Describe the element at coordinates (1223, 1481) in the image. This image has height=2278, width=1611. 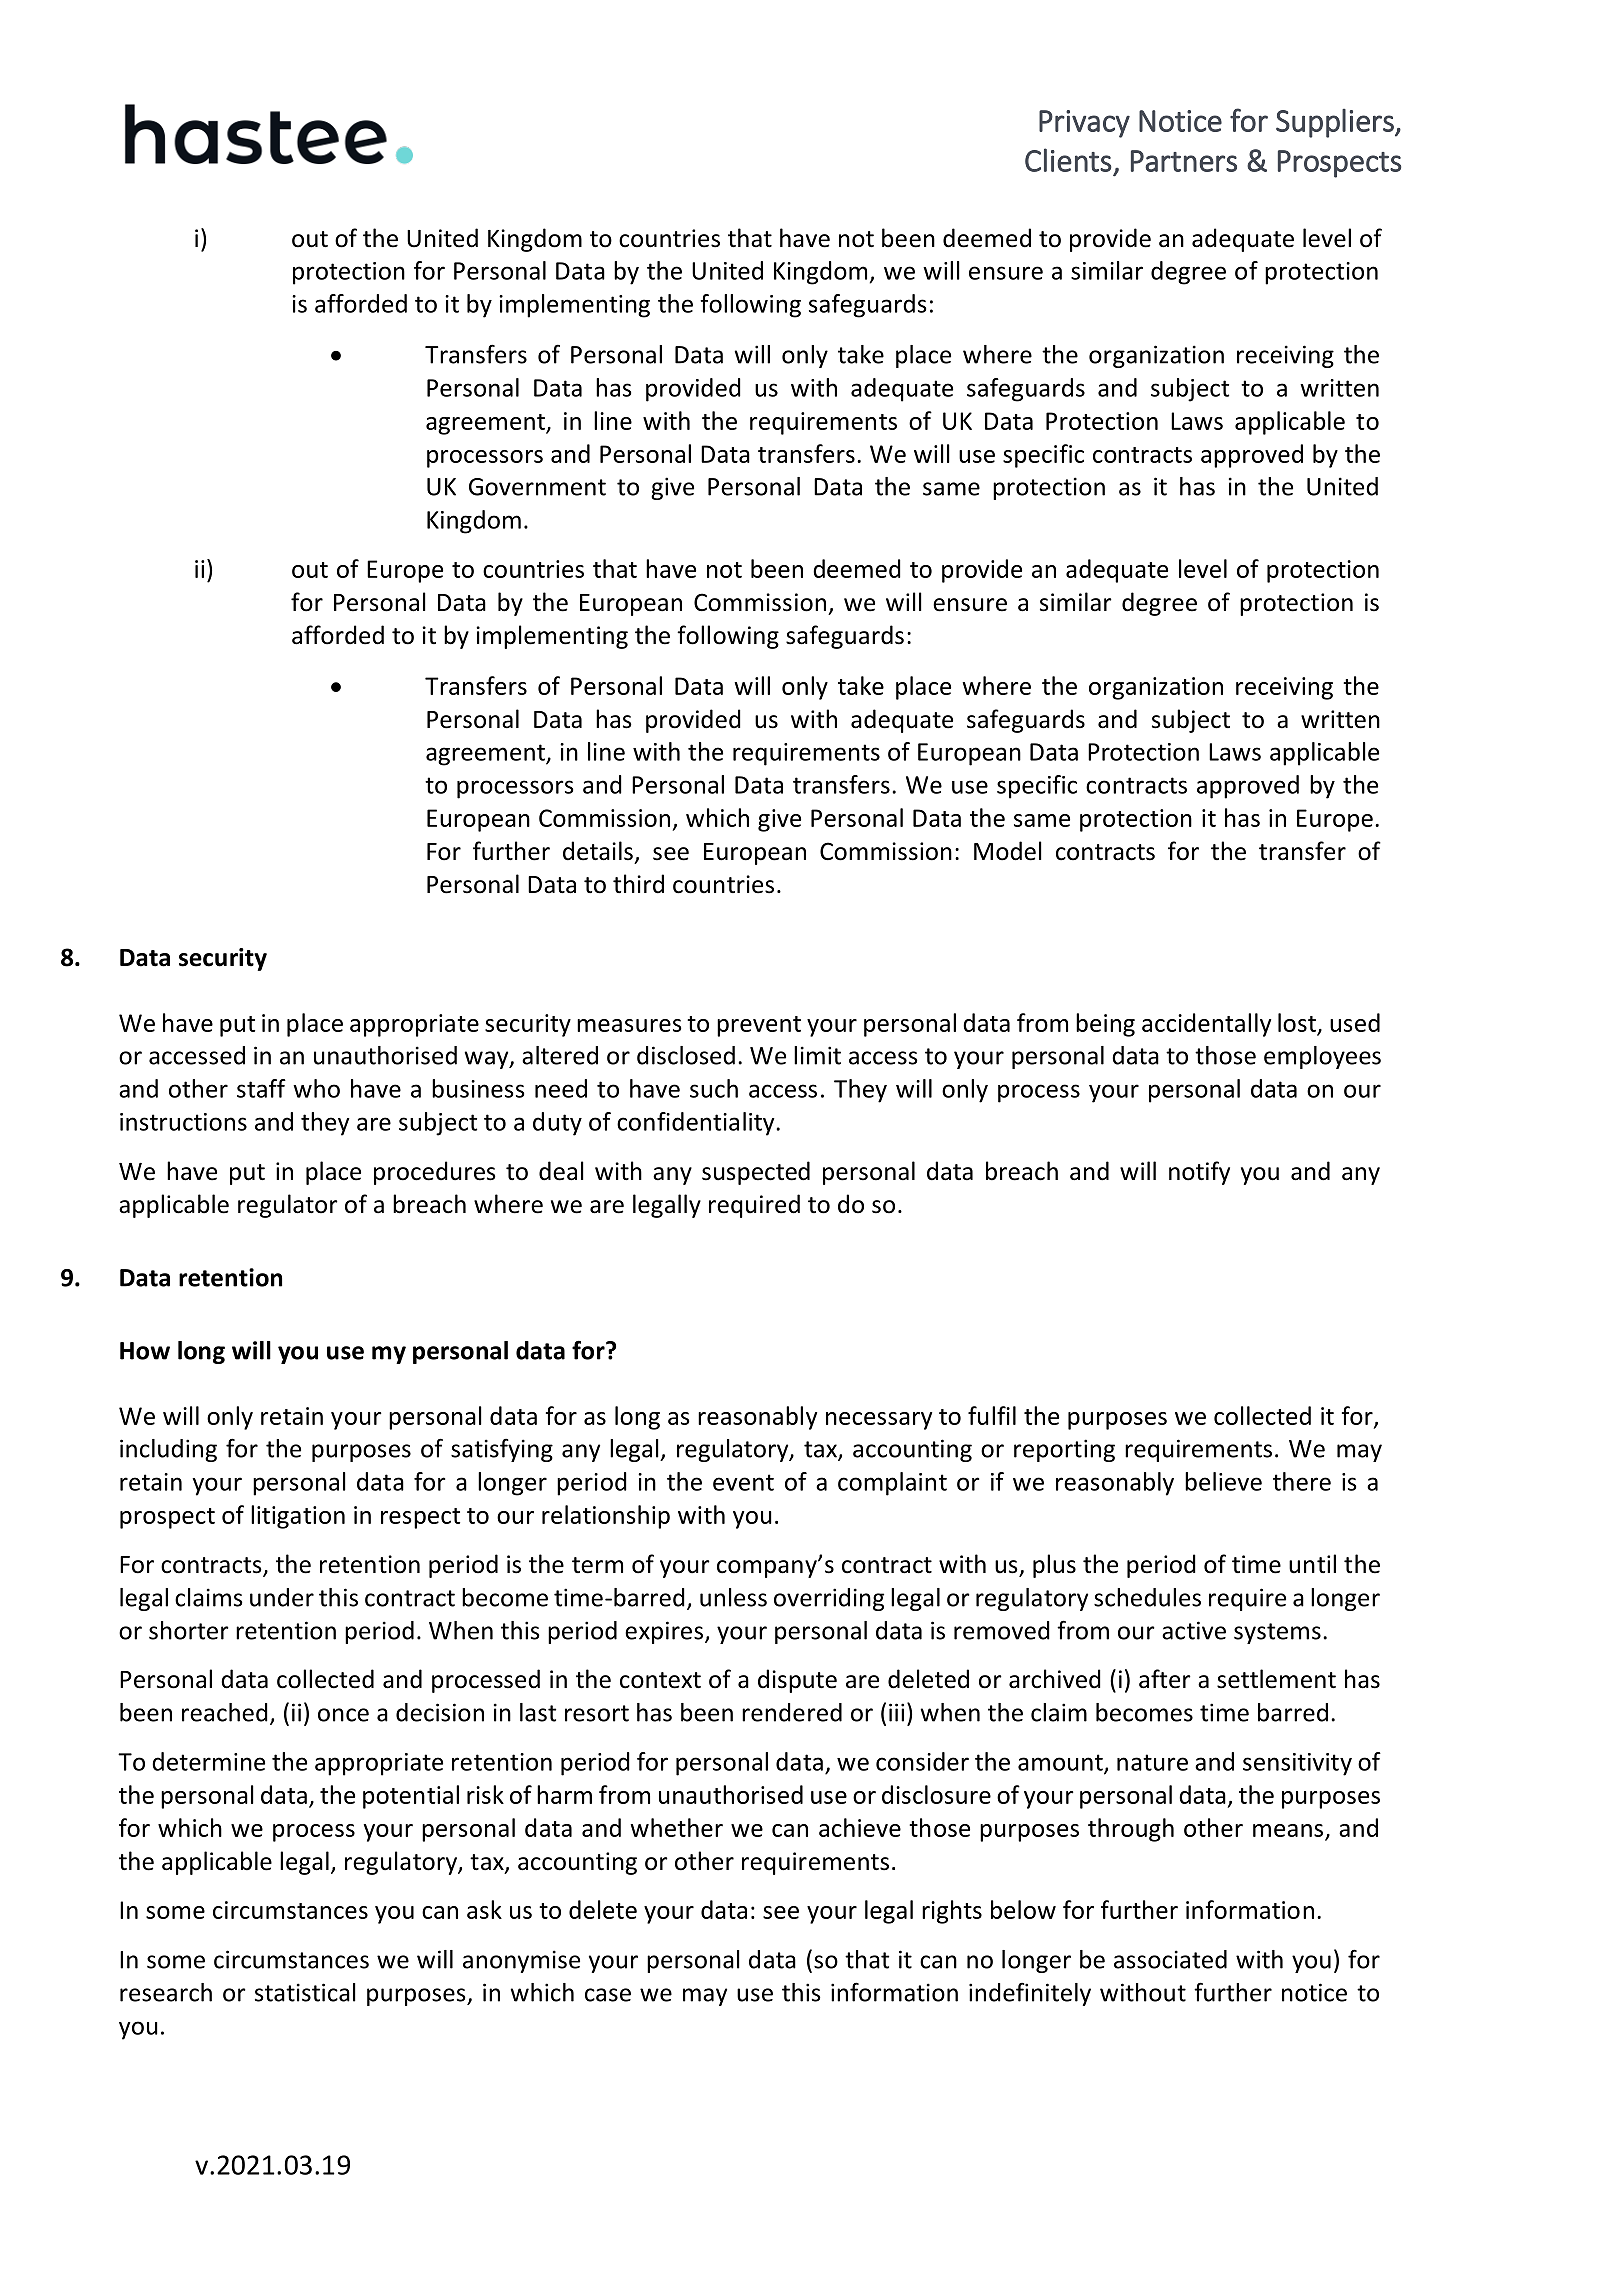
I see `believe` at that location.
